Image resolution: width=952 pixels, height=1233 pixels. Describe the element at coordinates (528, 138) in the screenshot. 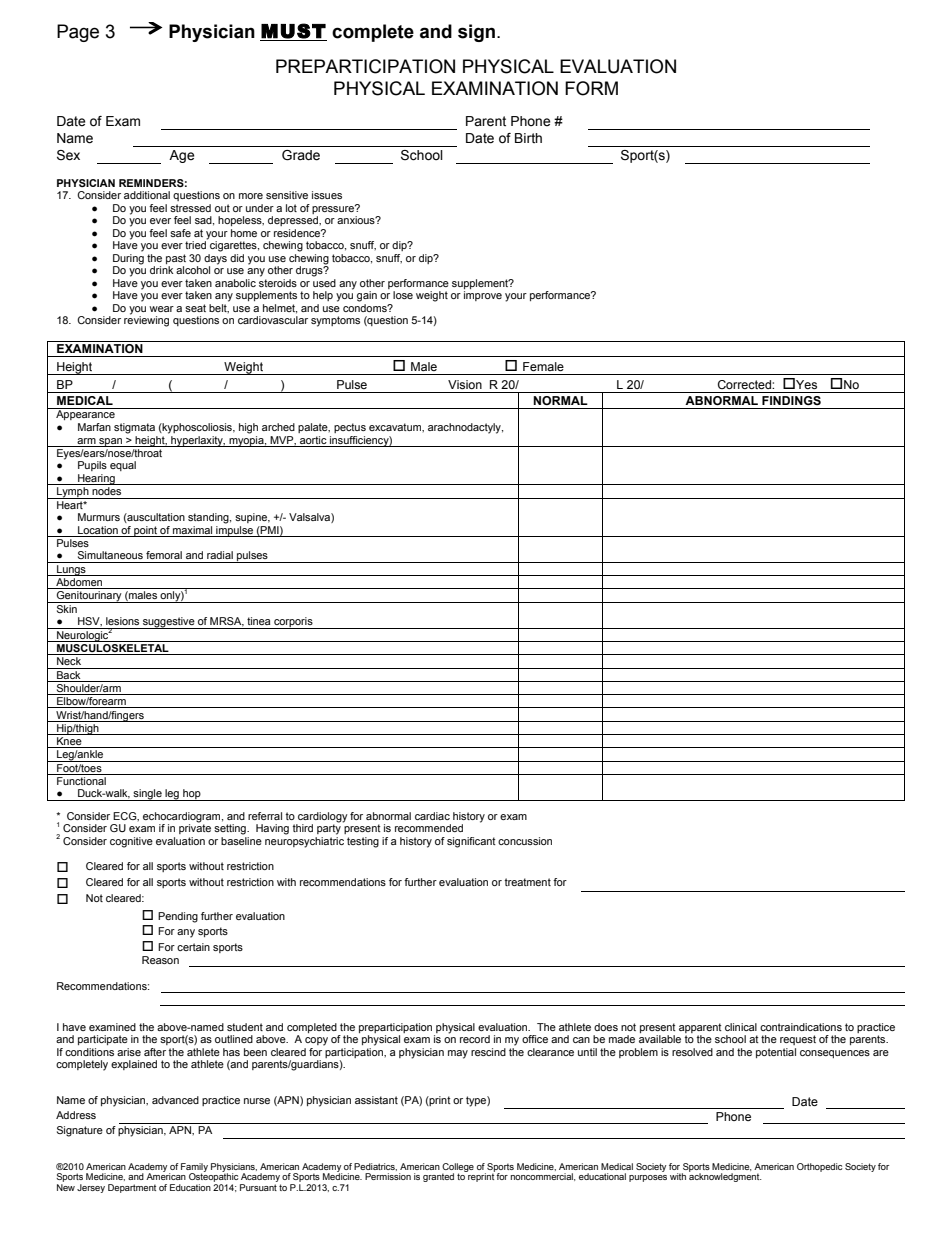

I see `Birth` at that location.
